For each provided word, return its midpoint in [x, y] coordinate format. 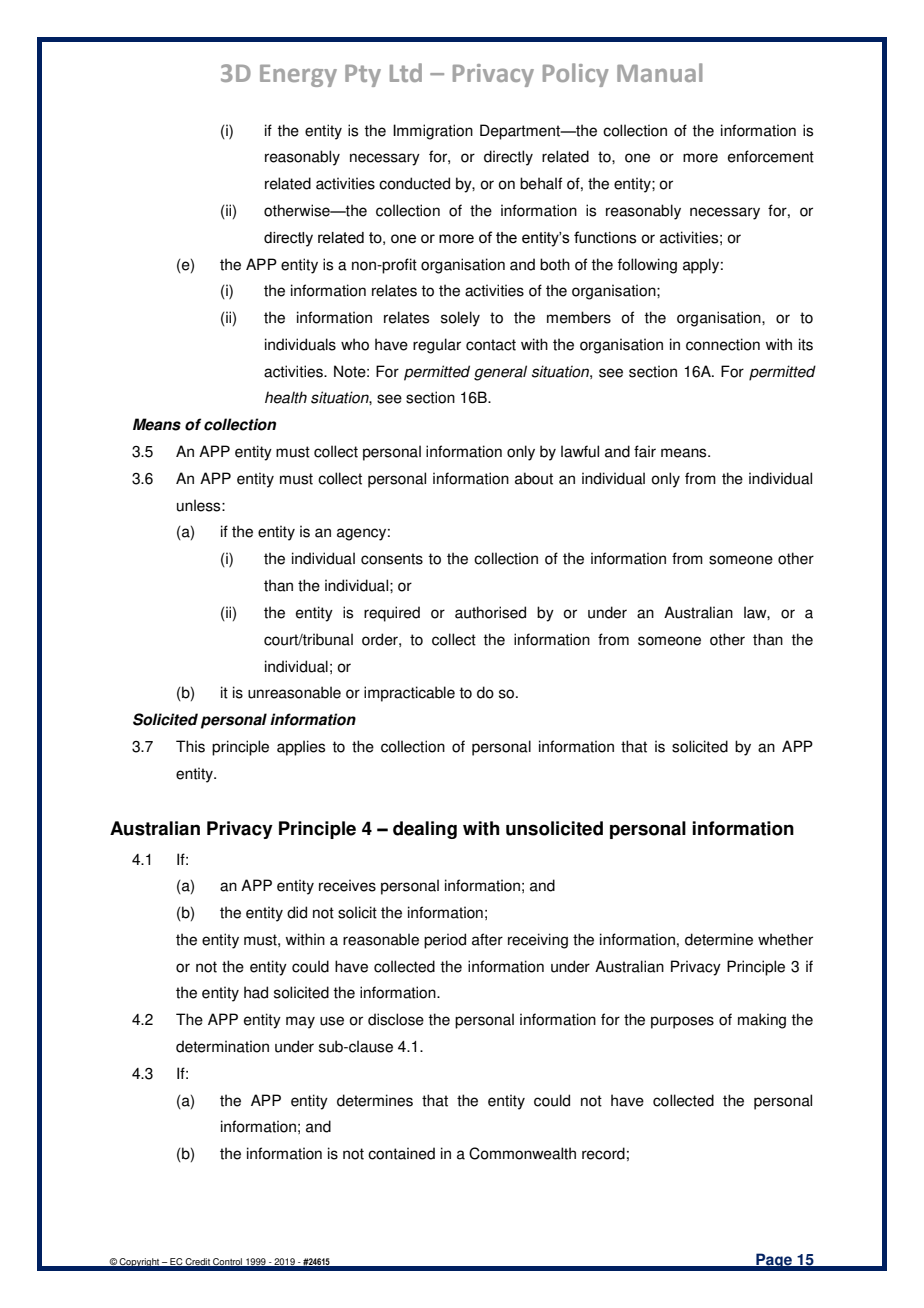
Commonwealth [522, 1153]
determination [222, 1046]
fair [645, 451]
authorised [490, 612]
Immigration [433, 132]
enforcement [771, 156]
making [762, 1021]
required [392, 614]
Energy [298, 76]
